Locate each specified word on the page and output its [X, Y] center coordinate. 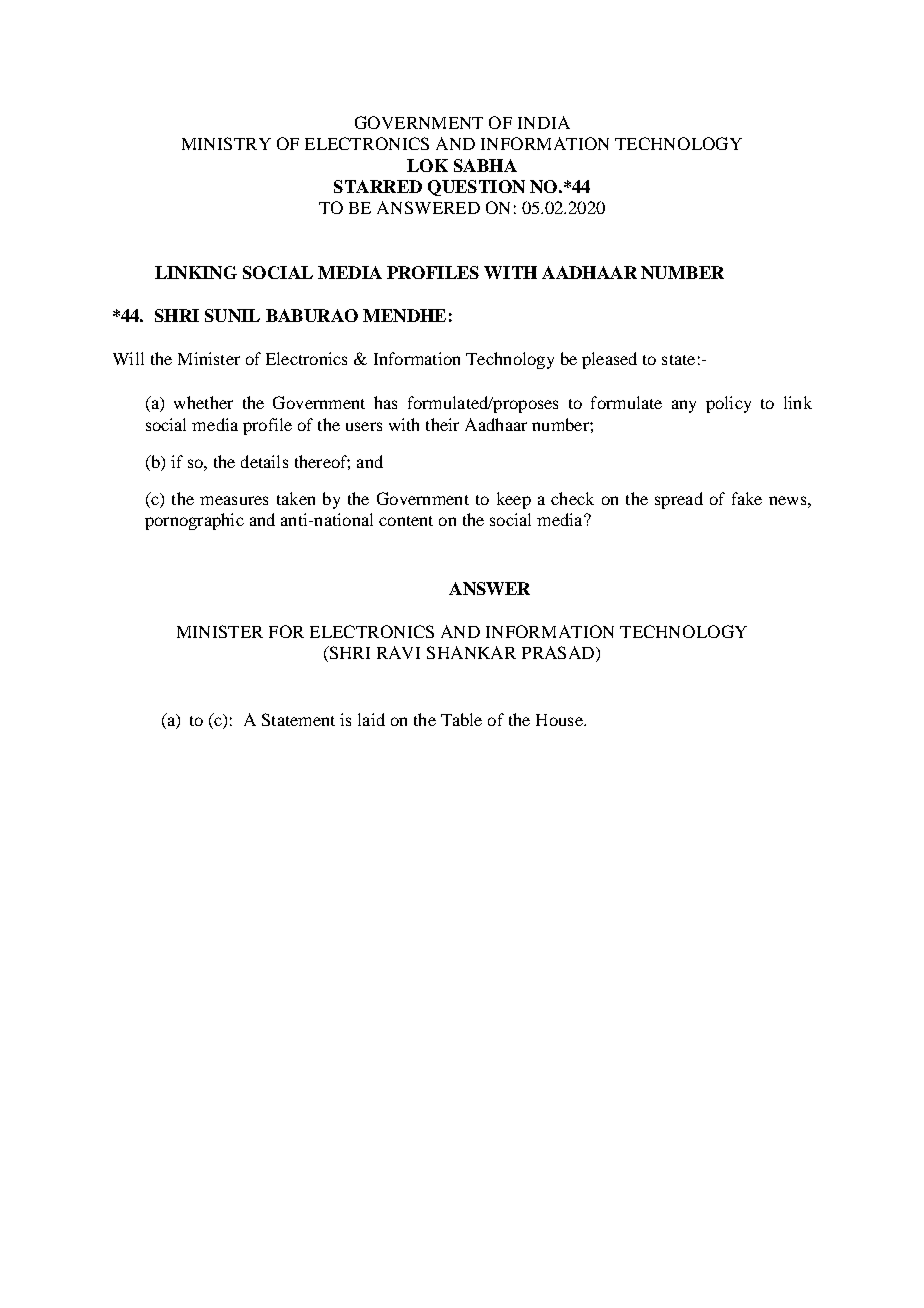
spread [679, 500]
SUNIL [232, 315]
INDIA [544, 122]
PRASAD [558, 652]
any [684, 406]
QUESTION [476, 188]
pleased [609, 360]
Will [128, 358]
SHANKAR [471, 652]
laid [371, 719]
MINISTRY [226, 143]
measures [234, 500]
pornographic [194, 521]
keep [514, 500]
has [385, 402]
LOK [427, 165]
